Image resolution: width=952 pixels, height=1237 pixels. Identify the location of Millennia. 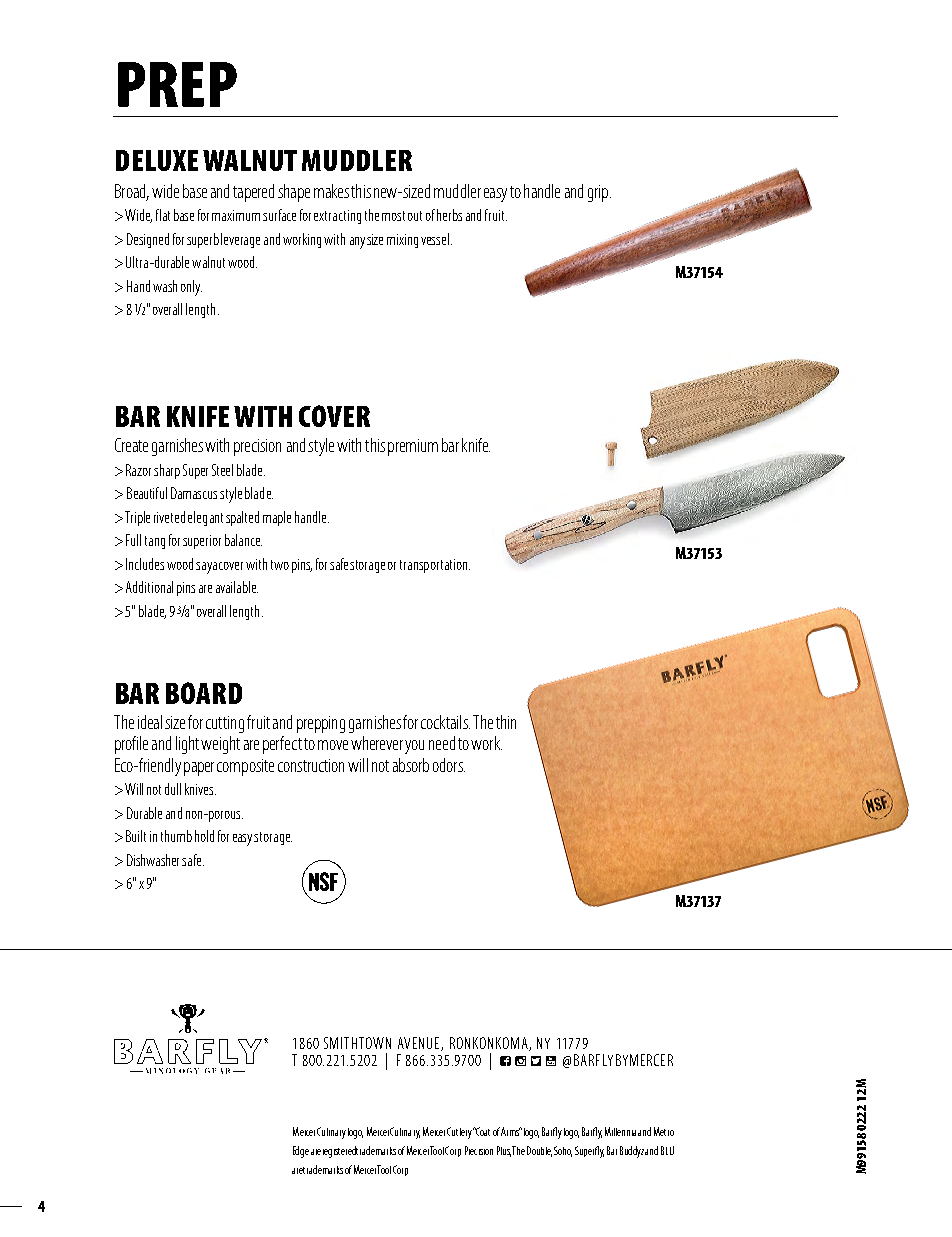
(620, 1131).
